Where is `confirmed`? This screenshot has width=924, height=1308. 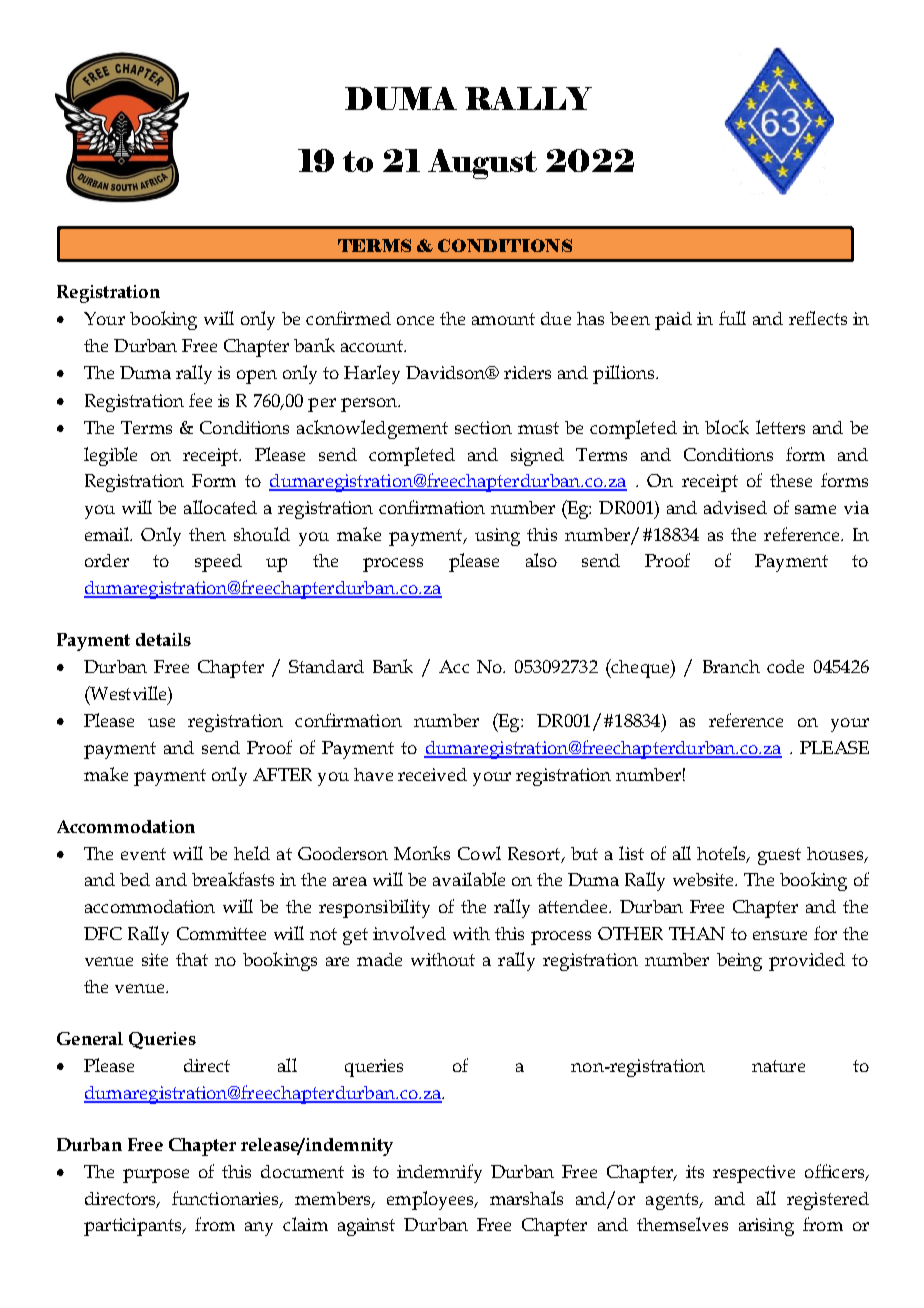 confirmed is located at coordinates (348, 318).
